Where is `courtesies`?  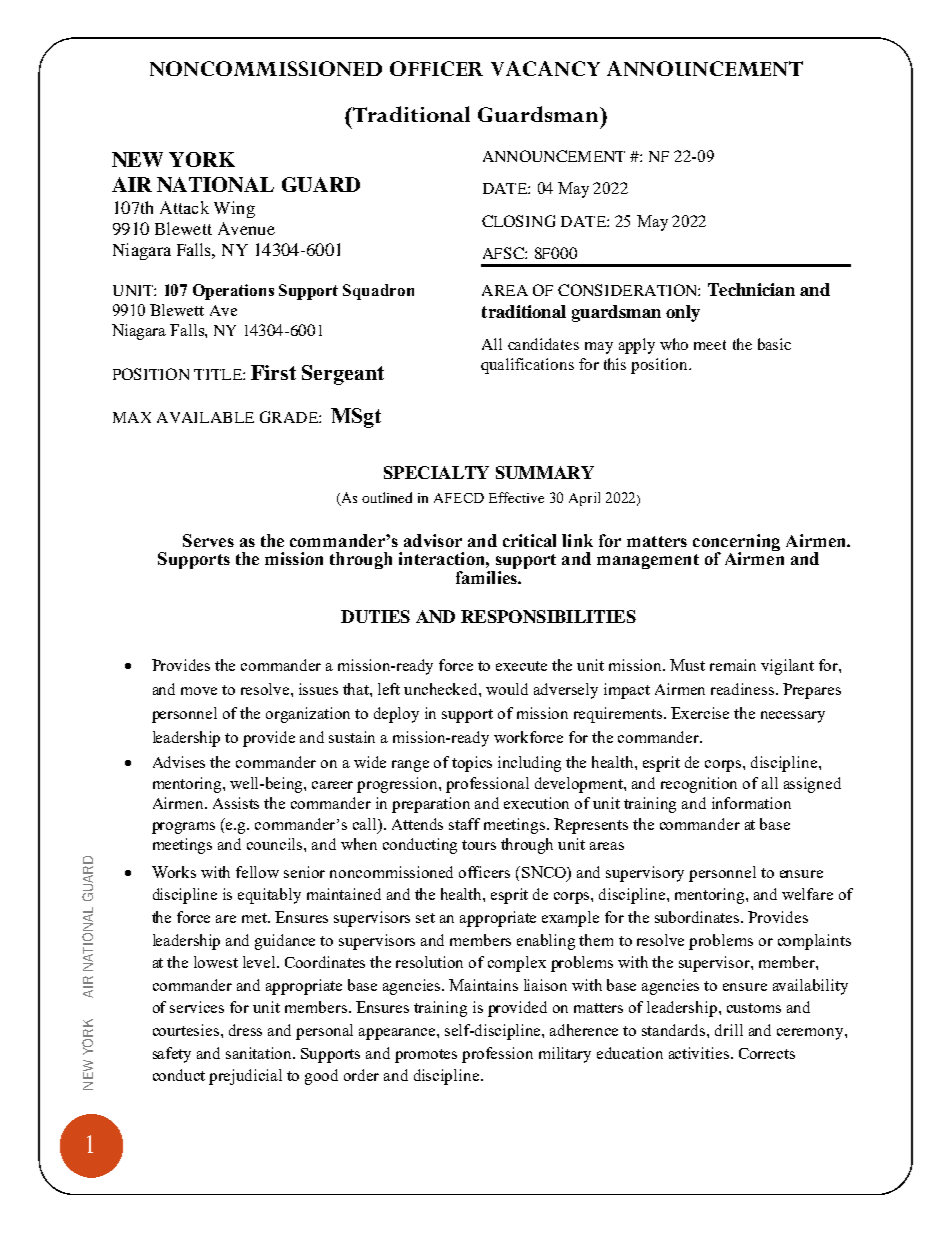 courtesies is located at coordinates (187, 1030).
